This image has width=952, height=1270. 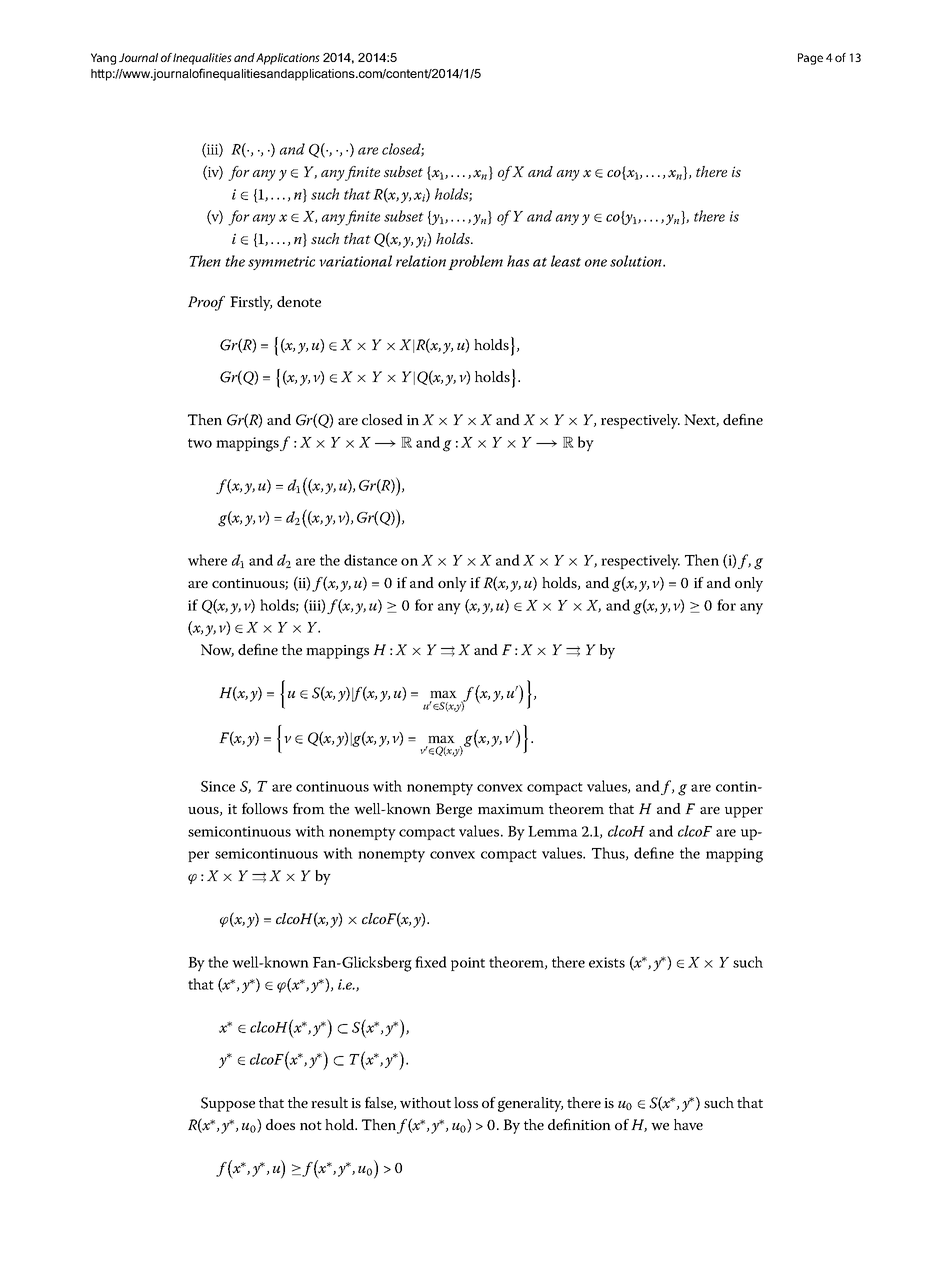 What do you see at coordinates (810, 59) in the image?
I see `Page` at bounding box center [810, 59].
